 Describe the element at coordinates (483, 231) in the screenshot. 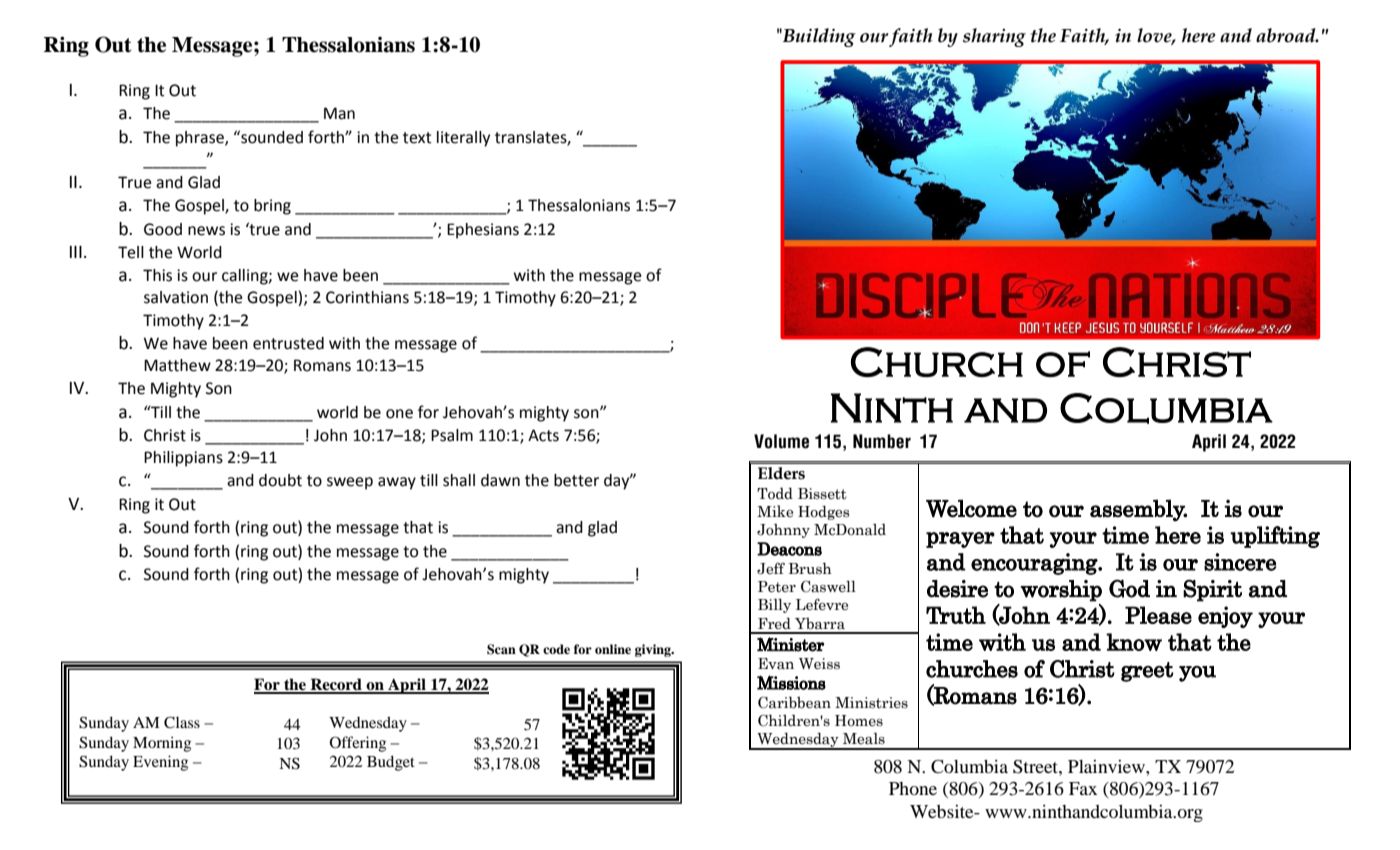

I see `Ephesians` at that location.
